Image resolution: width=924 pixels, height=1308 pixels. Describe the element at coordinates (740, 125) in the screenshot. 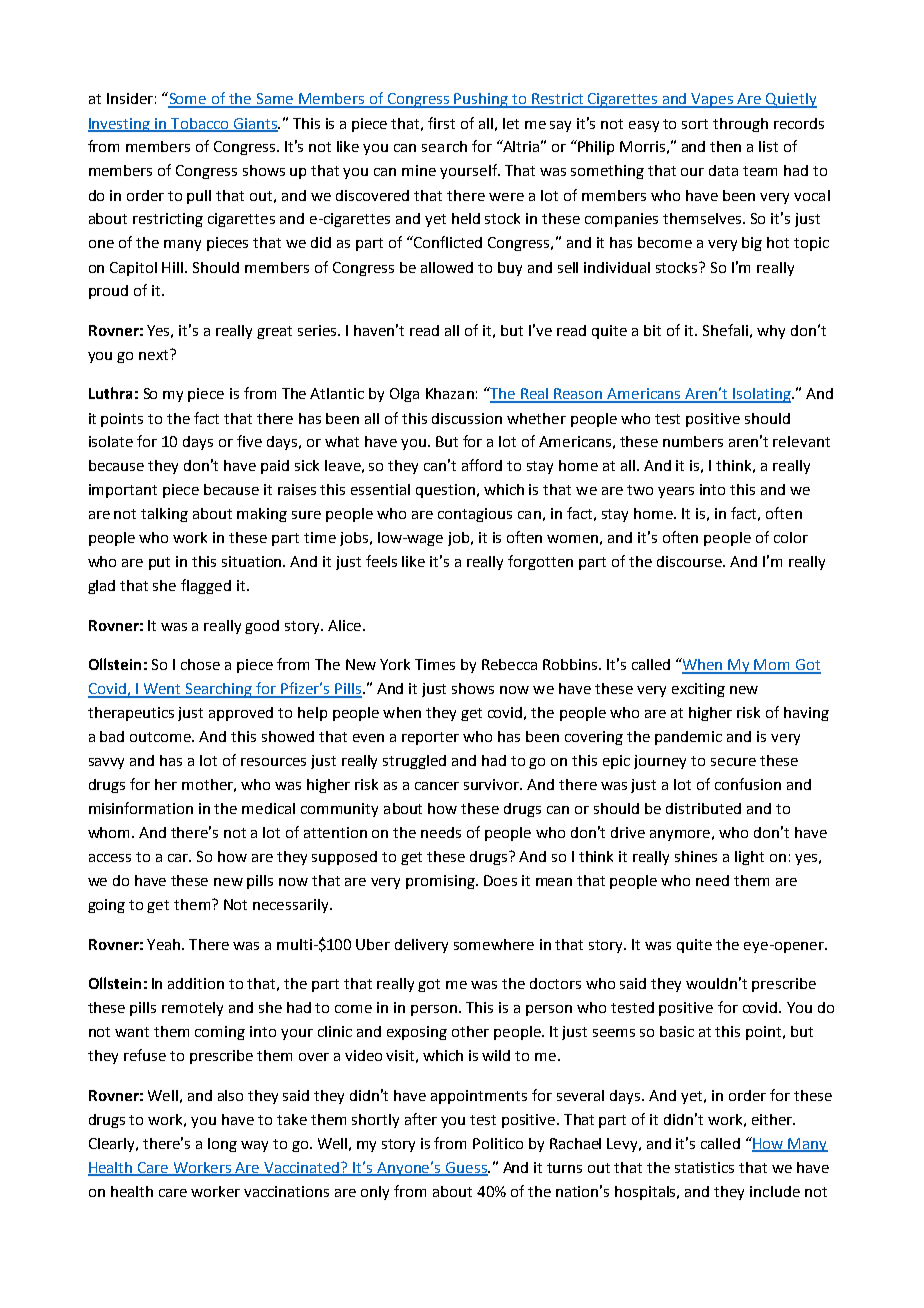

I see `through` at that location.
